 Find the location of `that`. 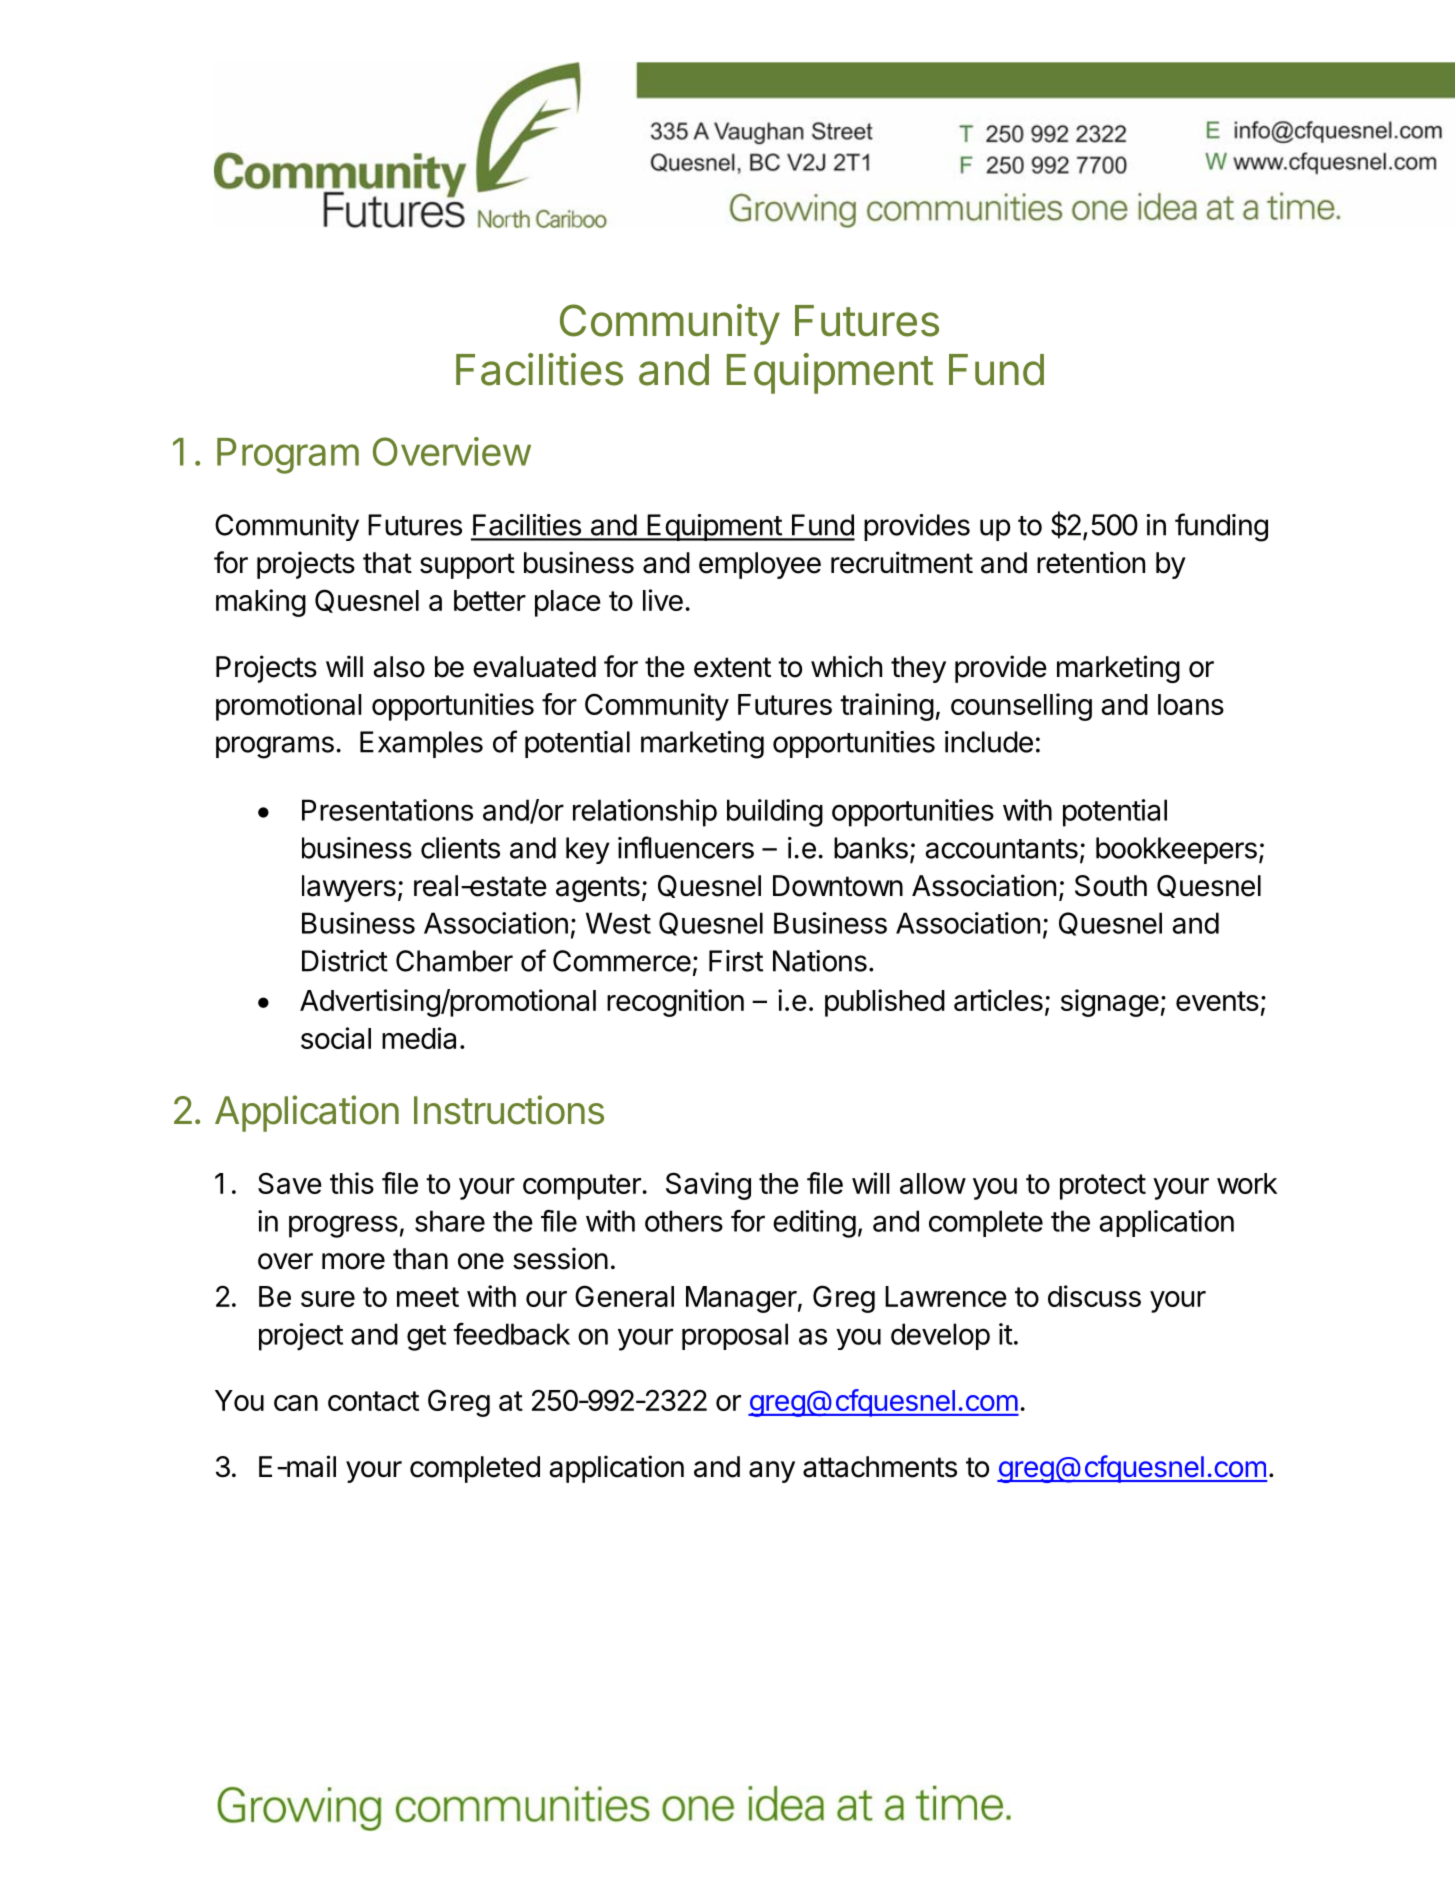

that is located at coordinates (387, 563).
